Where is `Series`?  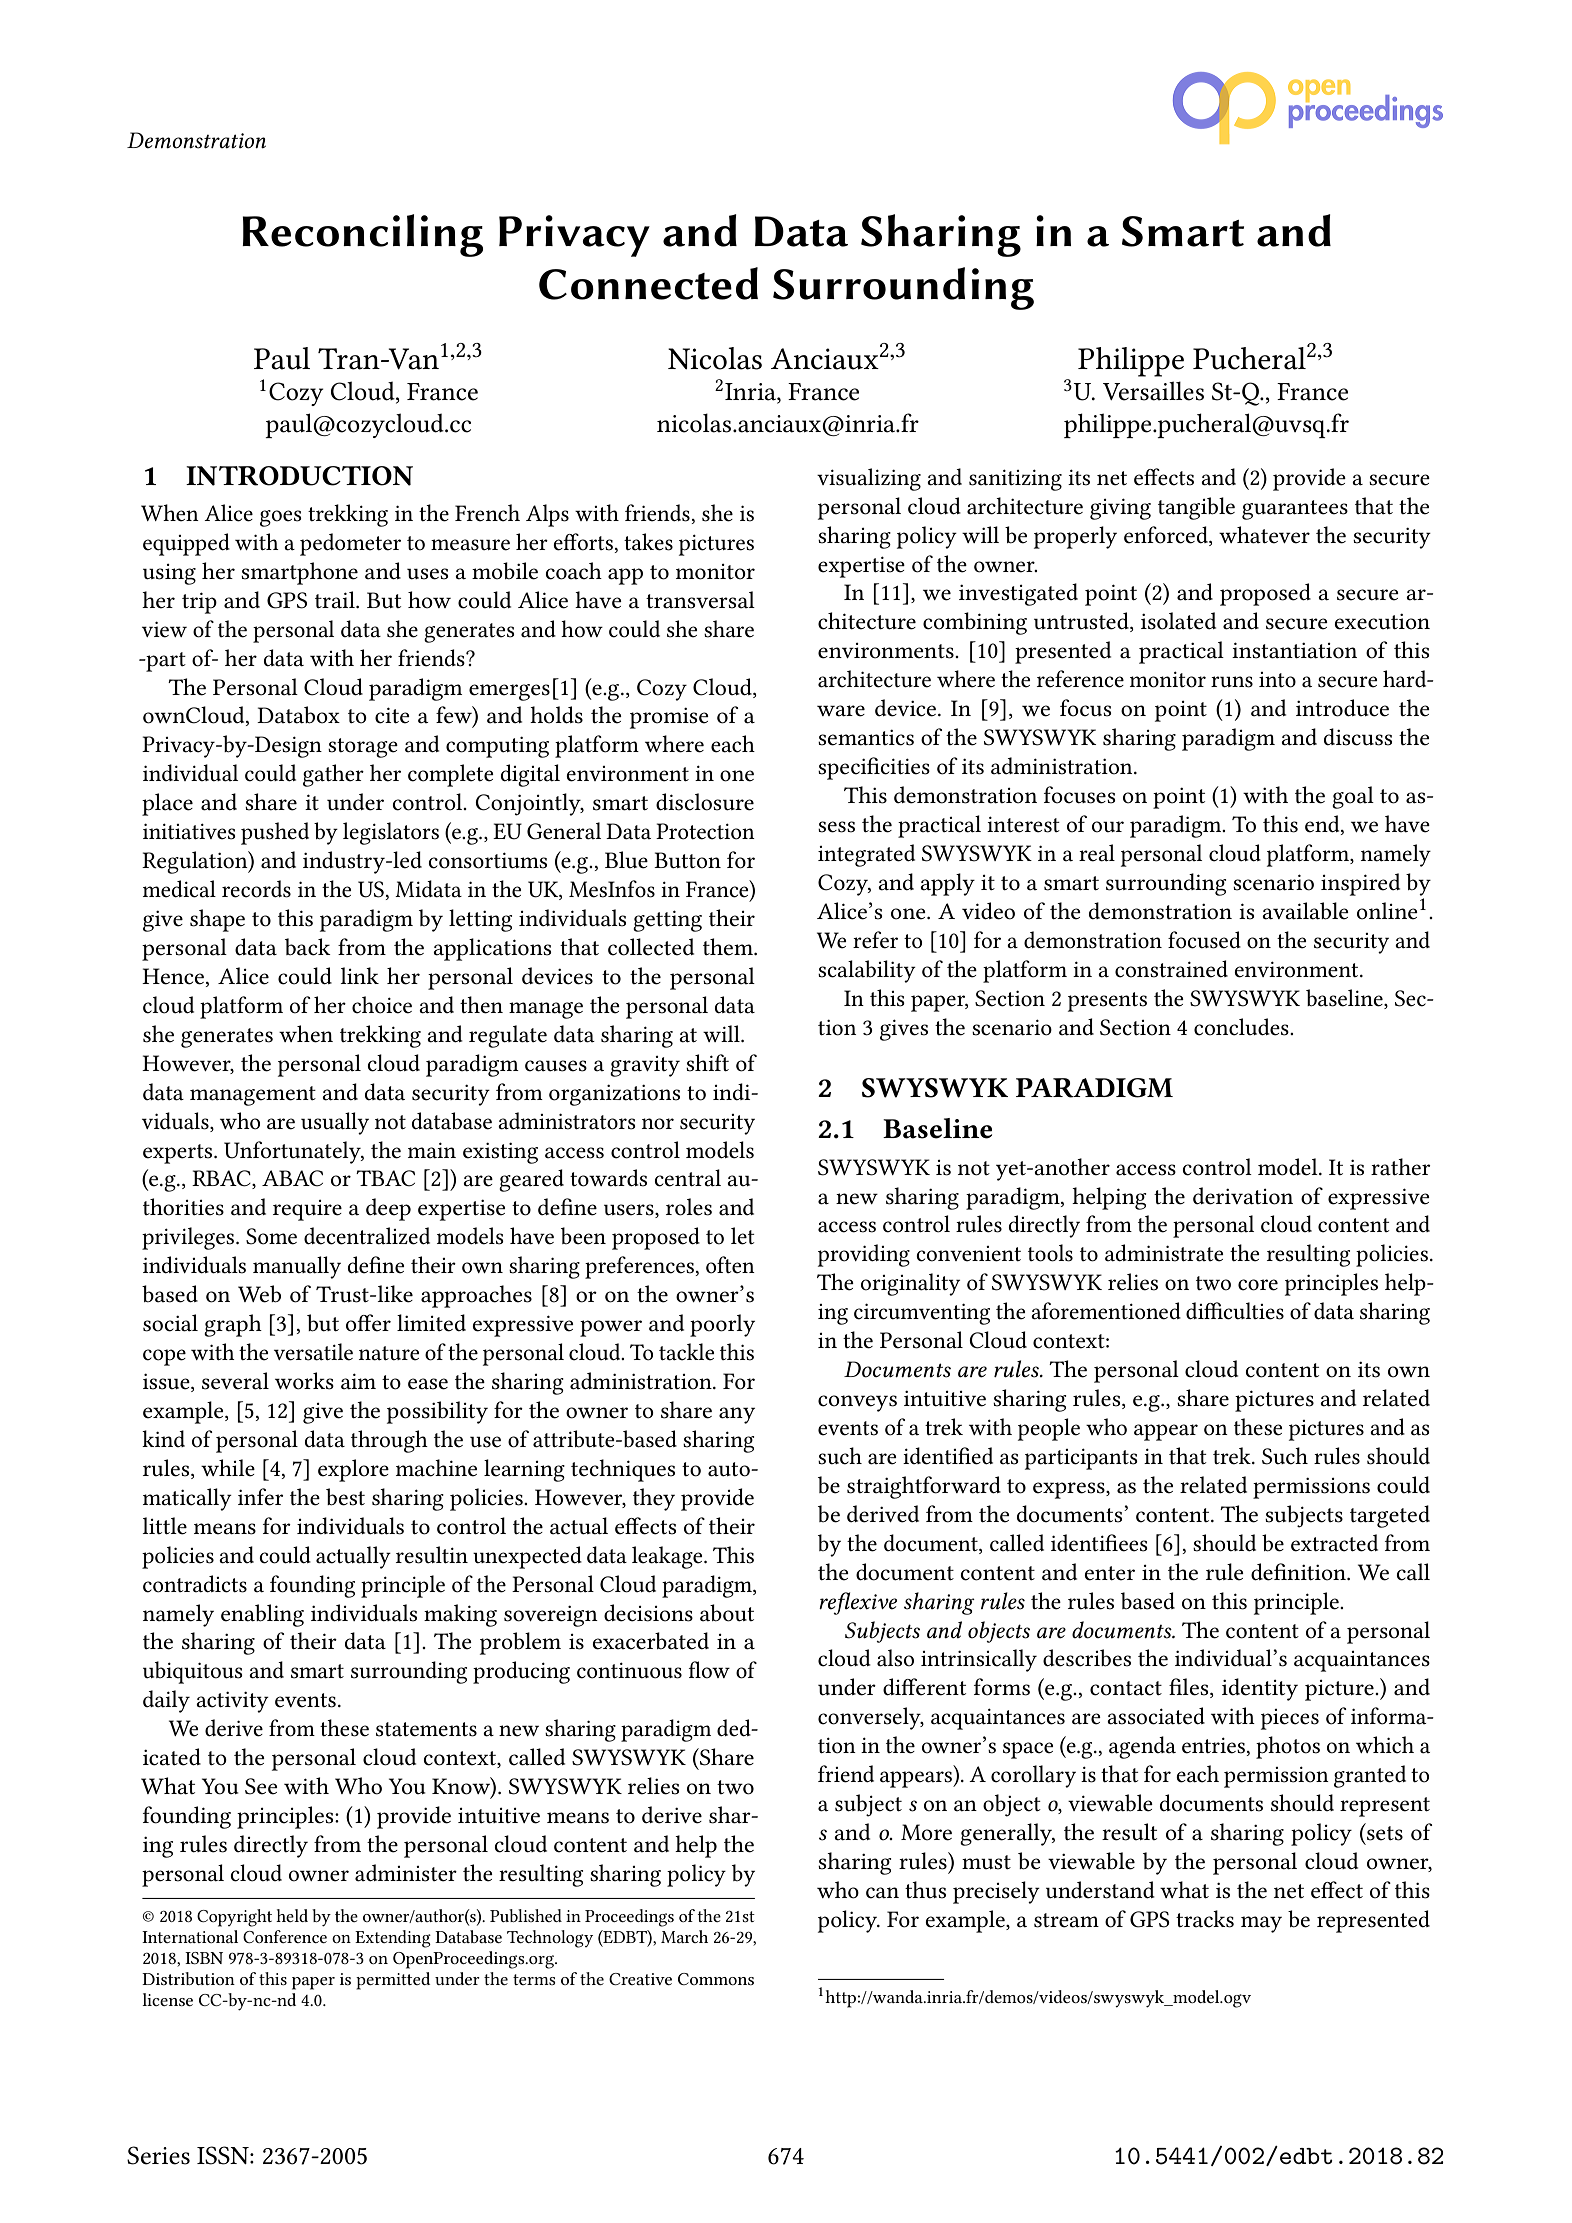 Series is located at coordinates (158, 2155).
